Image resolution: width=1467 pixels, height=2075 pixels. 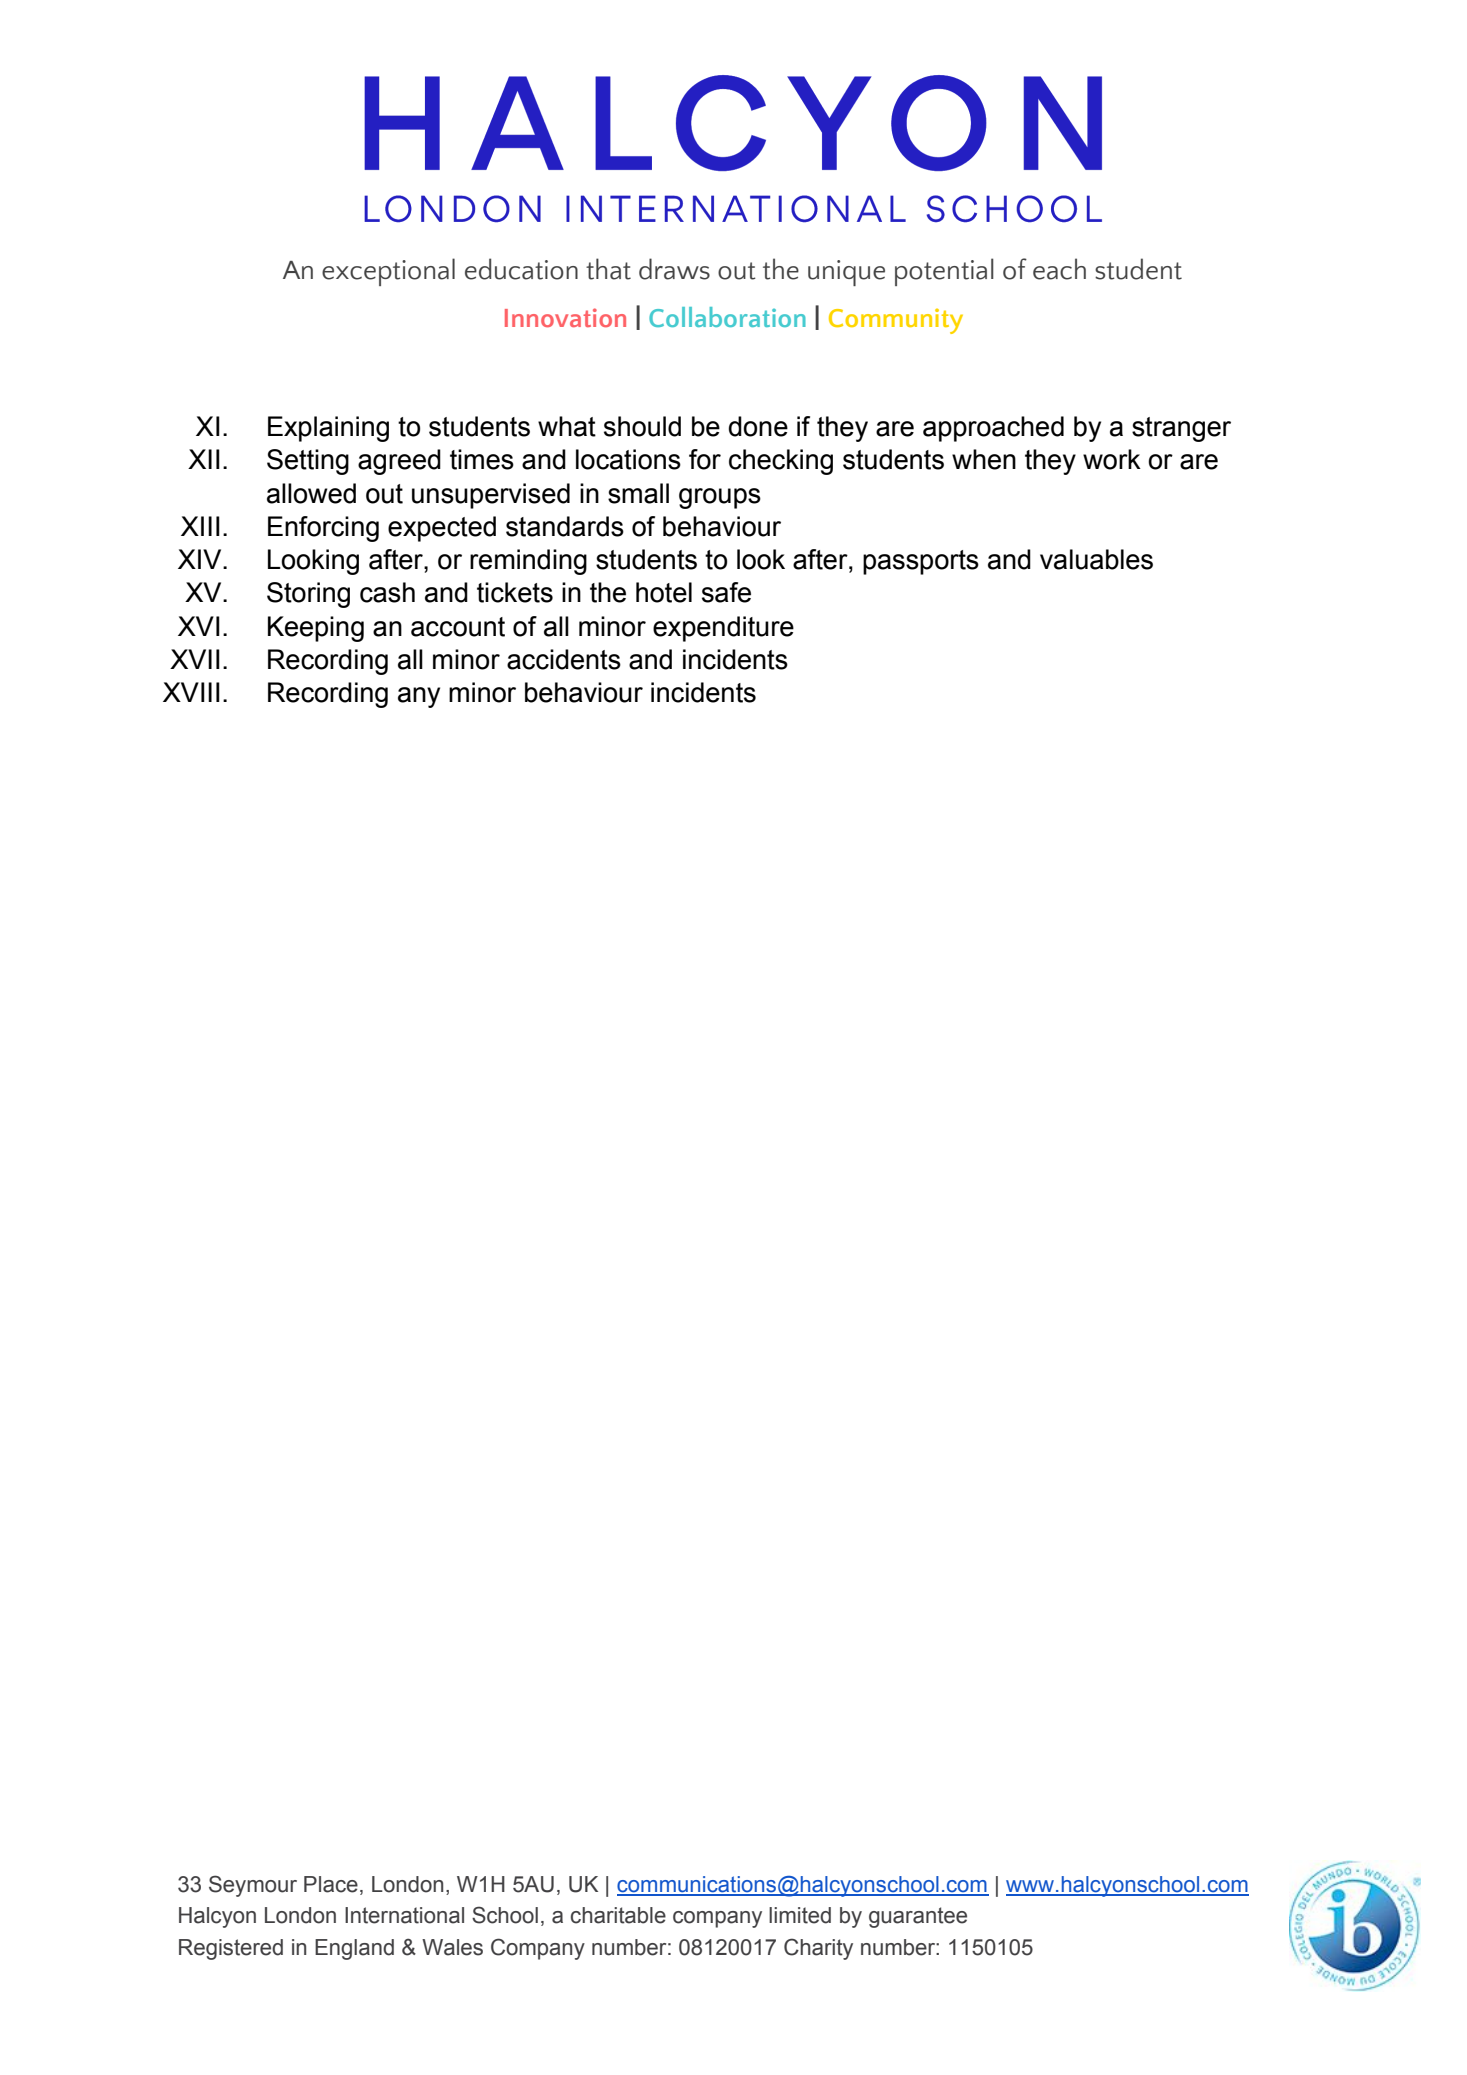 What do you see at coordinates (800, 1915) in the page?
I see `limited` at bounding box center [800, 1915].
